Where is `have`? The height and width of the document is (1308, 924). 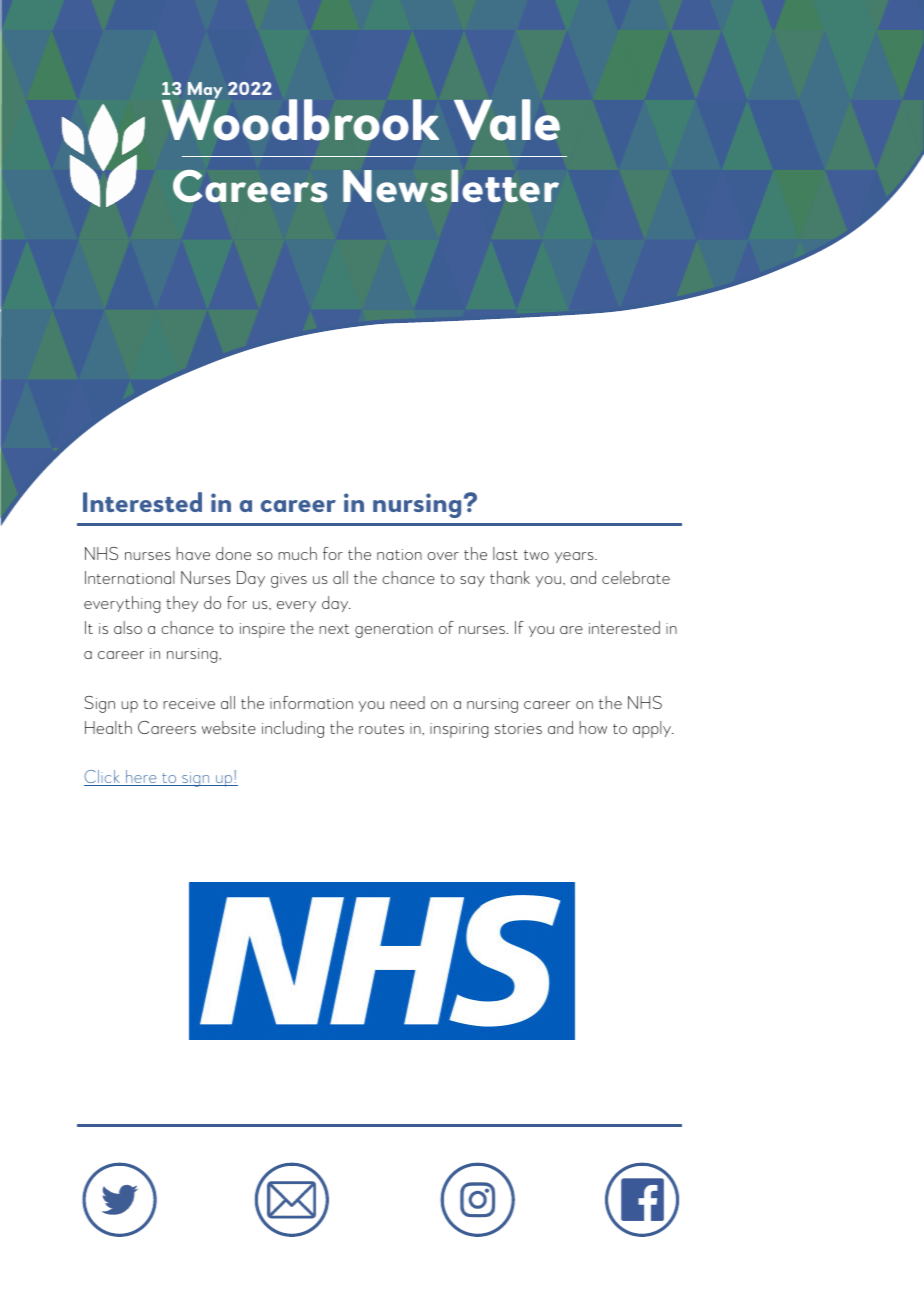
have is located at coordinates (193, 553).
